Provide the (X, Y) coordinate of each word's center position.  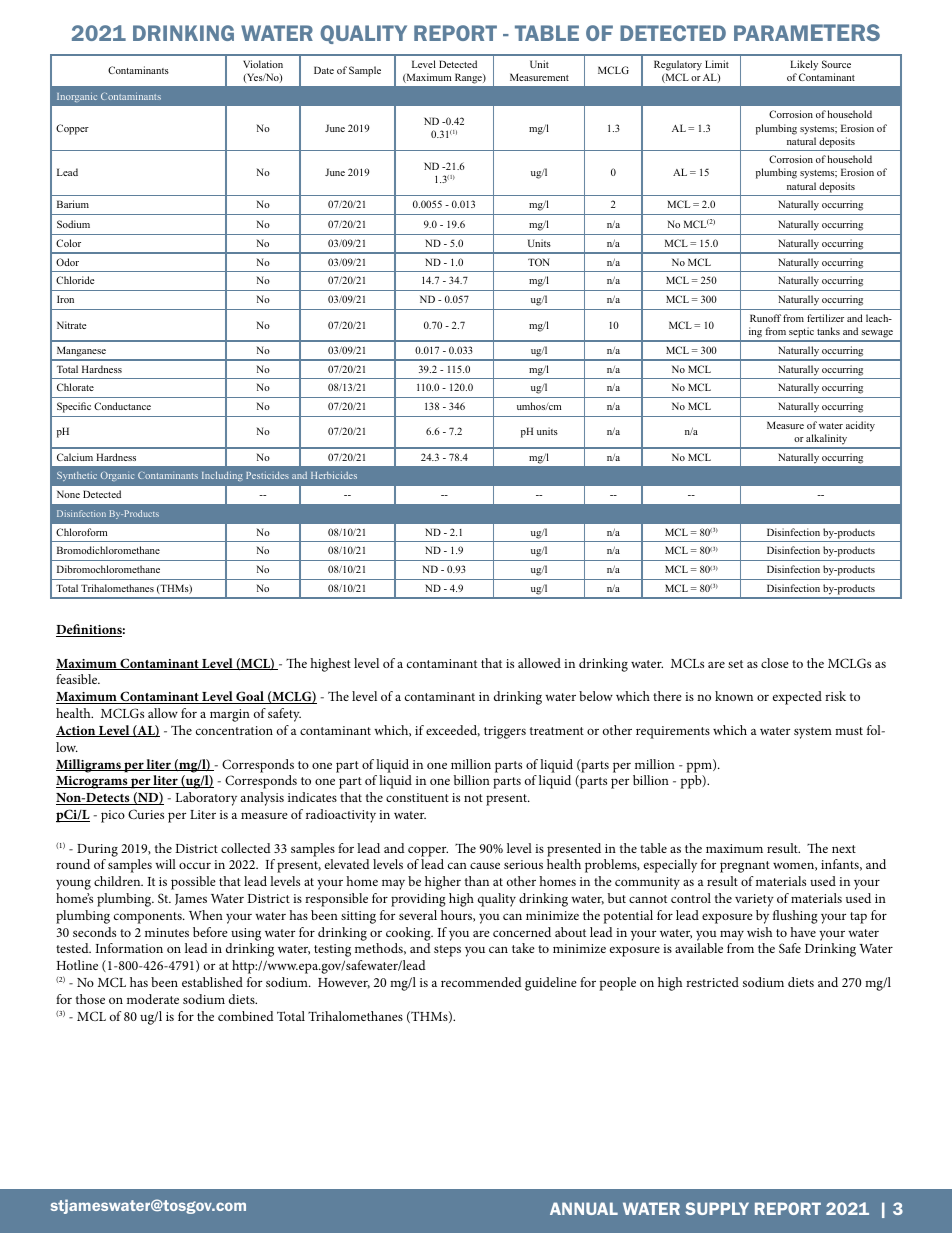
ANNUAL (584, 1208)
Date (324, 70)
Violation (263, 64)
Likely (804, 65)
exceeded (453, 731)
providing (418, 900)
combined (246, 1016)
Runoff (765, 318)
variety (754, 900)
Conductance (122, 406)
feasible (78, 679)
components (149, 918)
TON (539, 262)
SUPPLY (717, 1208)
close (775, 663)
